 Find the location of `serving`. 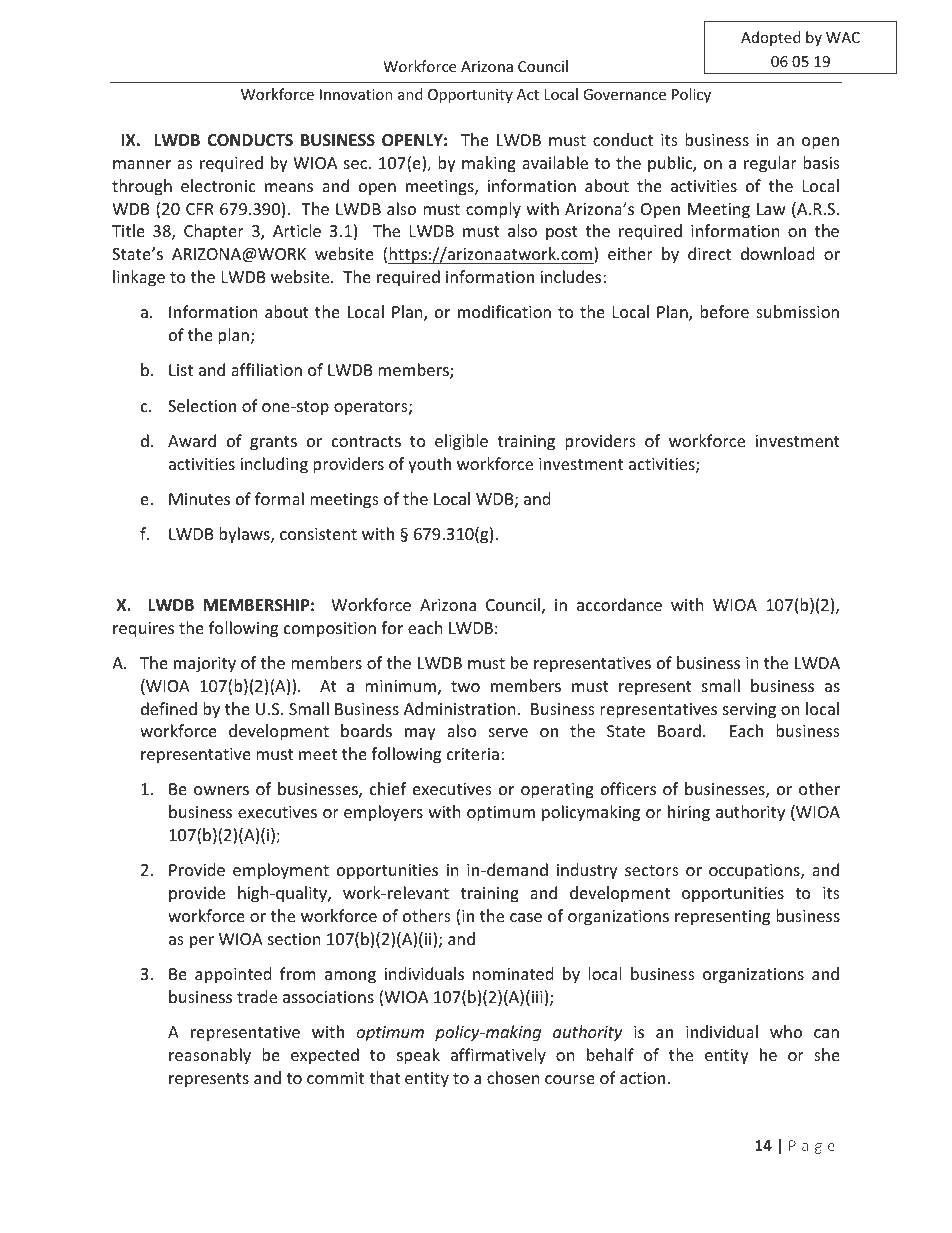

serving is located at coordinates (749, 711).
